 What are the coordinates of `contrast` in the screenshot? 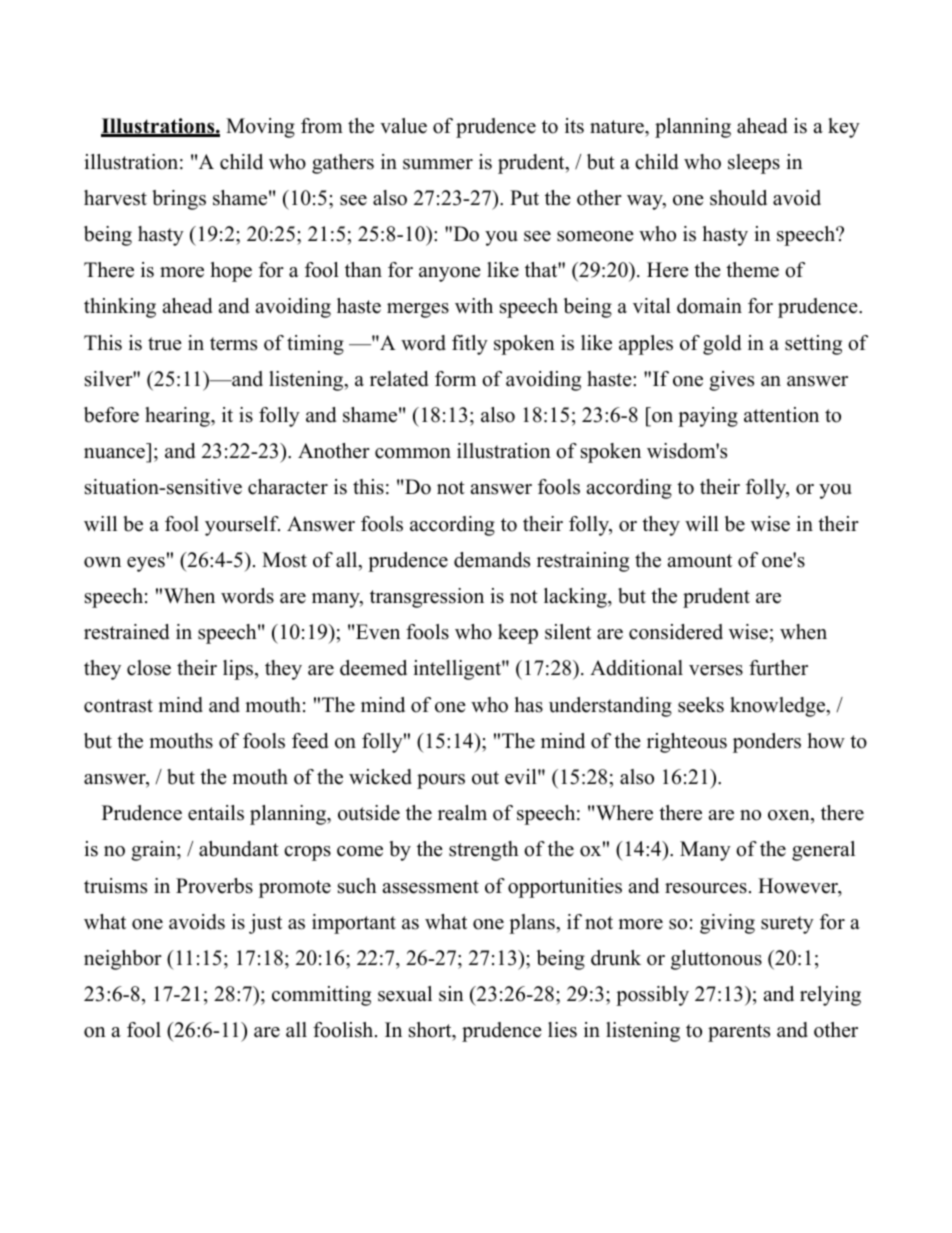 It's located at (118, 706).
